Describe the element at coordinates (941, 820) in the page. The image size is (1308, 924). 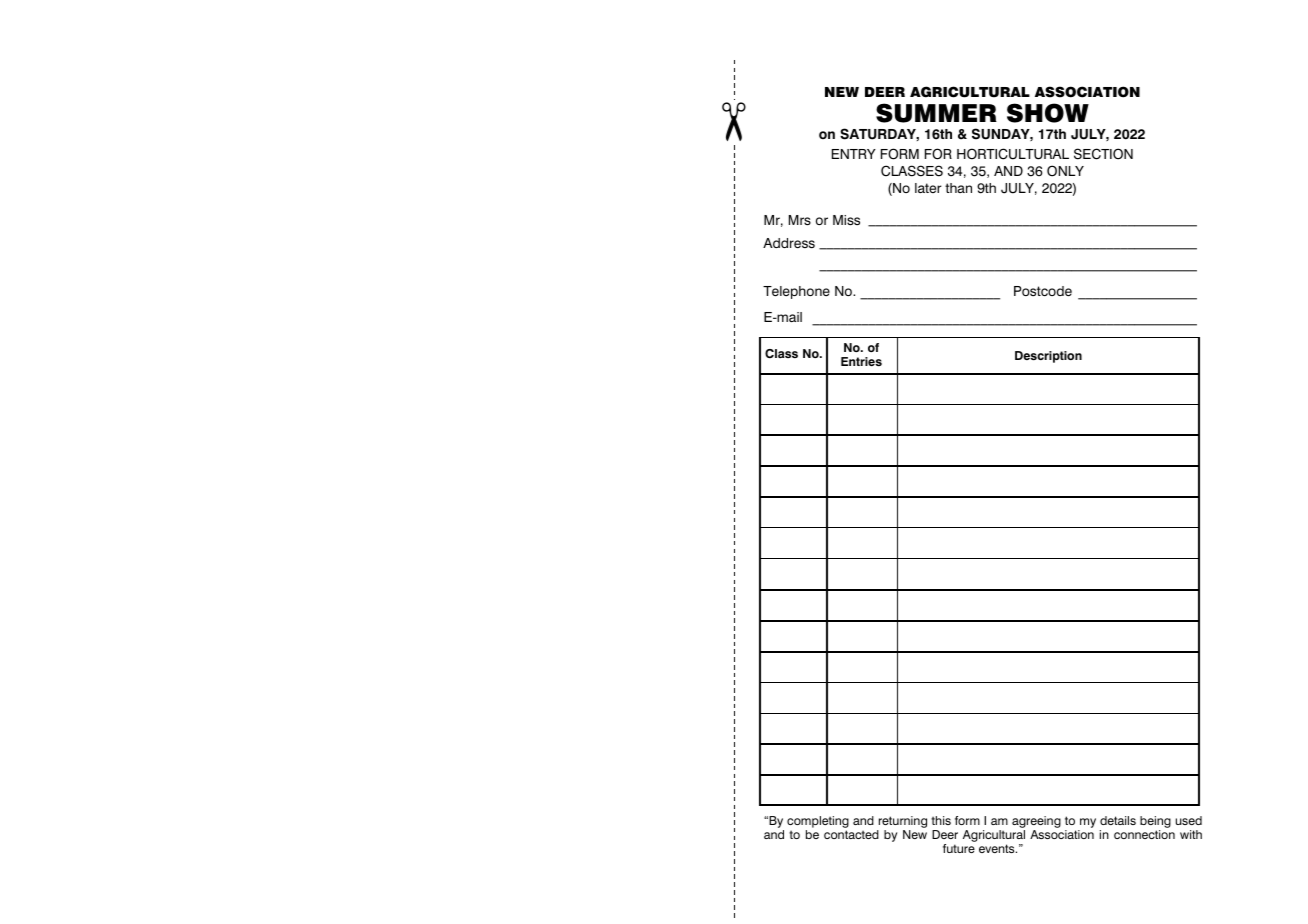
I see `this` at that location.
